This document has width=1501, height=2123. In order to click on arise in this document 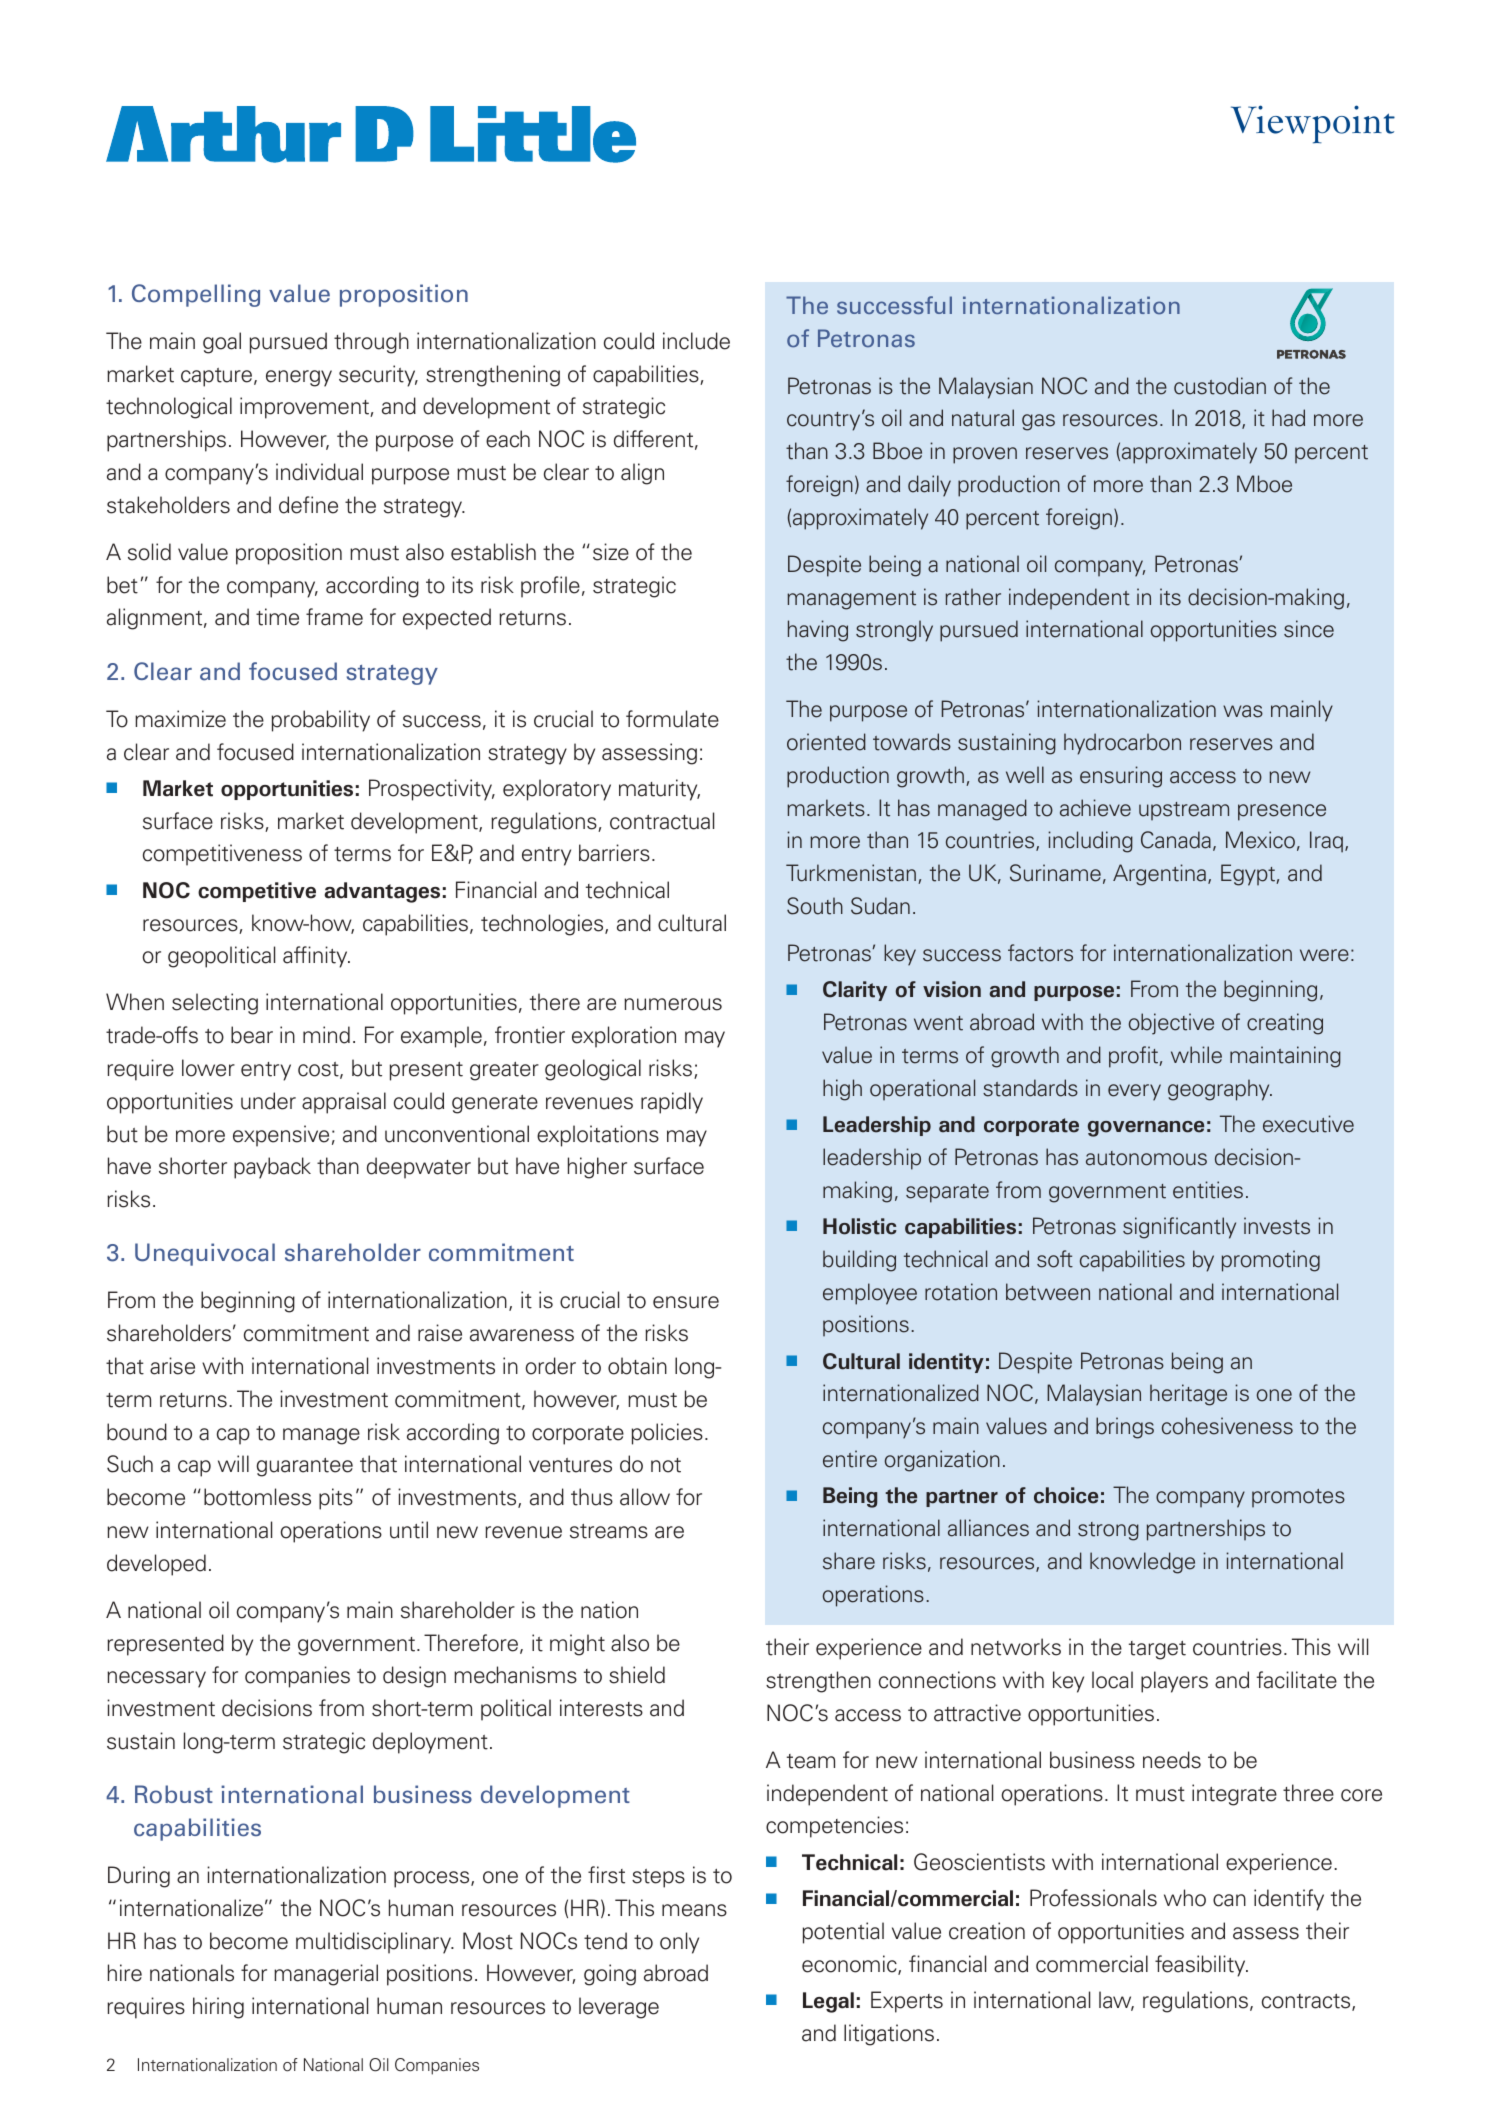, I will do `click(172, 1366)`.
